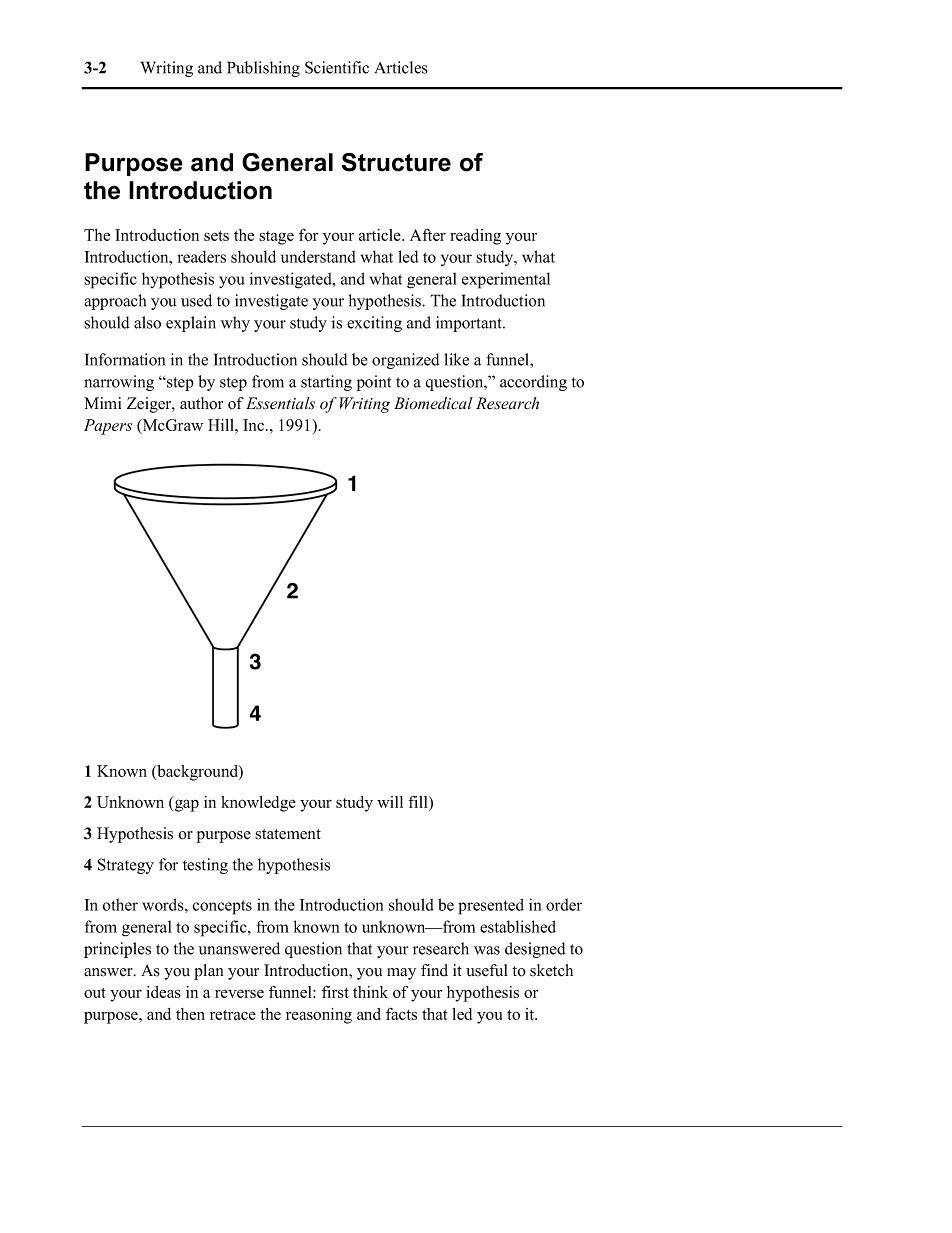 The width and height of the screenshot is (952, 1233). Describe the element at coordinates (335, 991) in the screenshot. I see `first` at that location.
